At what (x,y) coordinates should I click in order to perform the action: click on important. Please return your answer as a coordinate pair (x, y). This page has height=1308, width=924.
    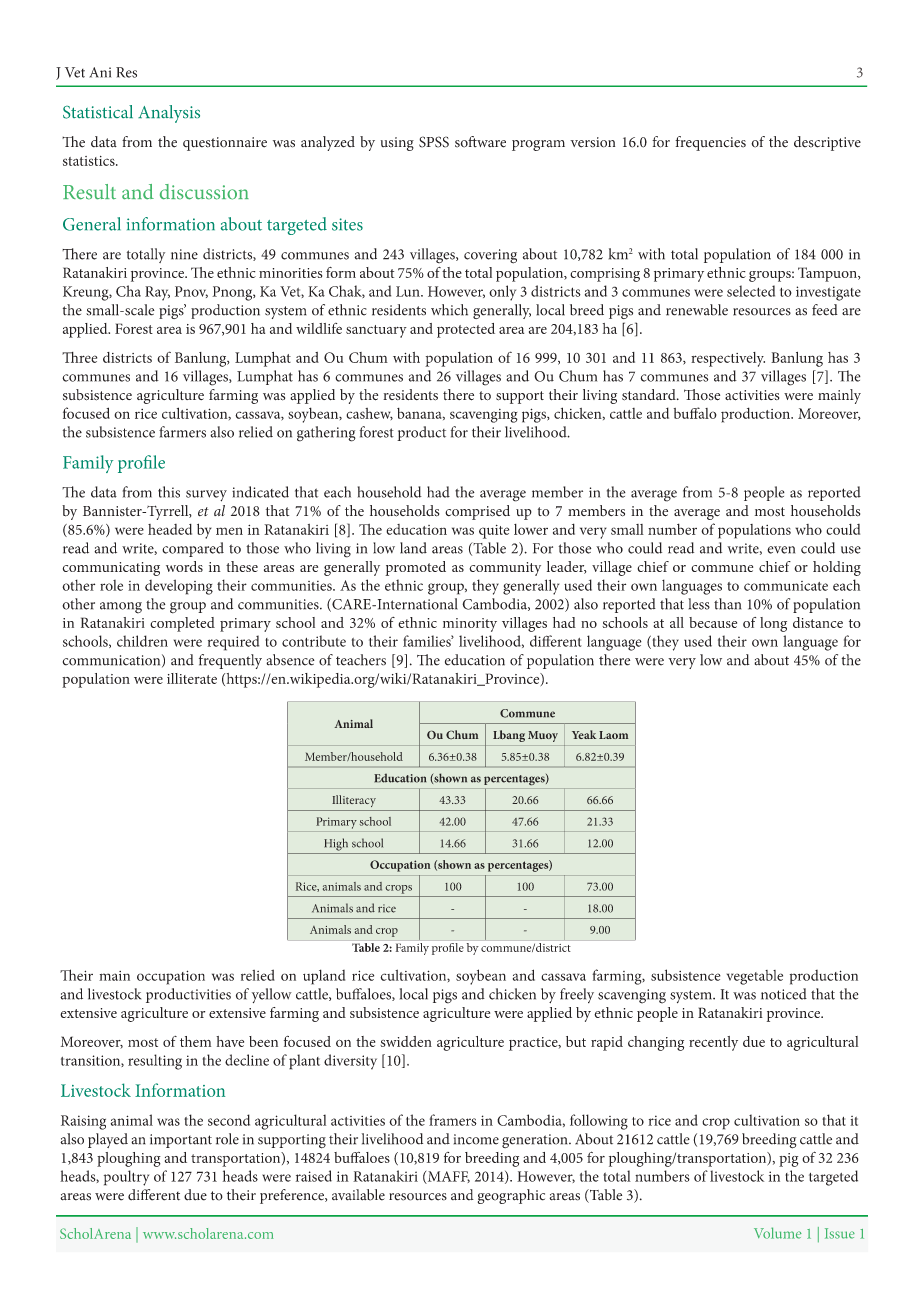
    Looking at the image, I should click on (181, 1141).
